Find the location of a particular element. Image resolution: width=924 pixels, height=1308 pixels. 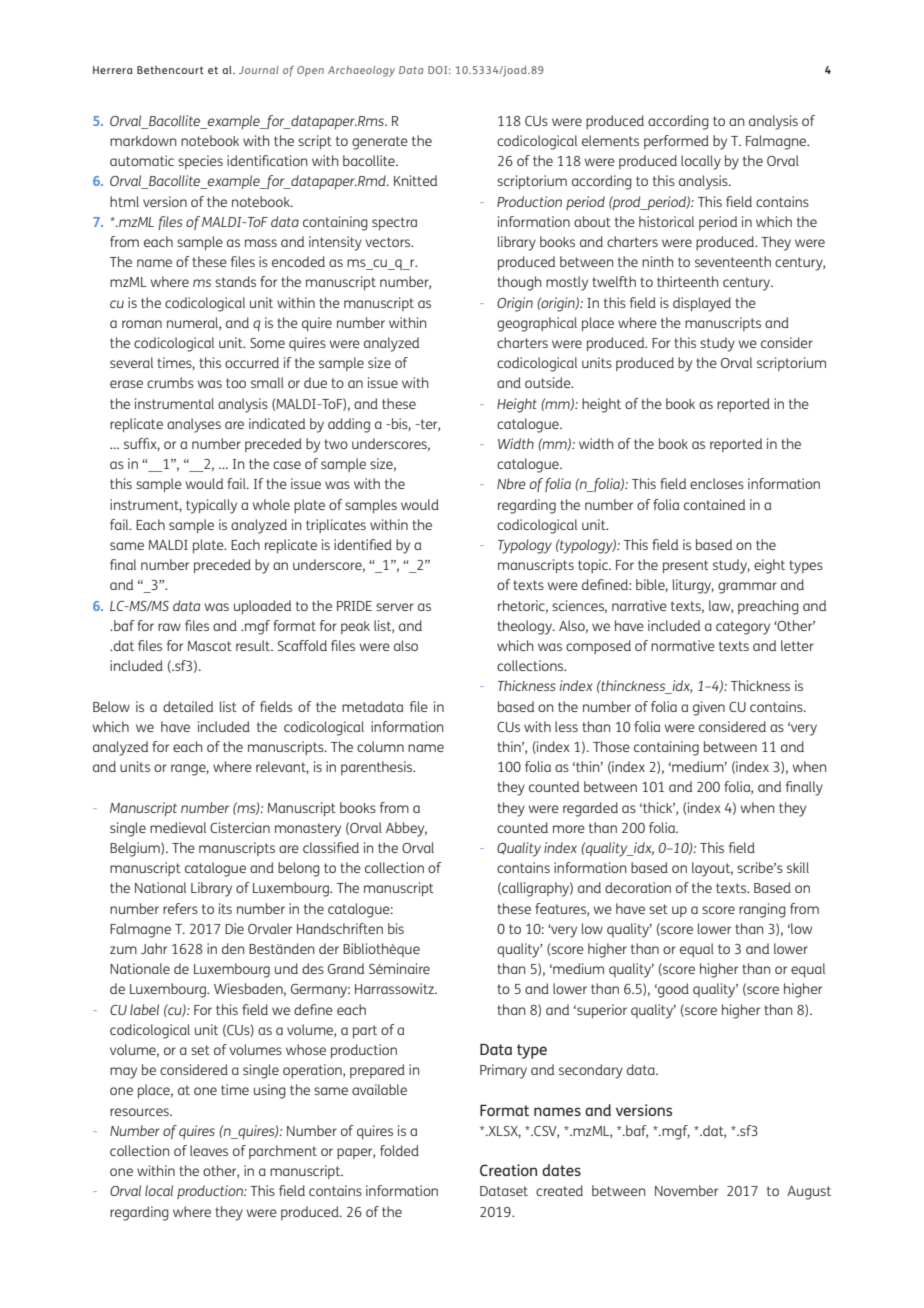

generate is located at coordinates (380, 143).
